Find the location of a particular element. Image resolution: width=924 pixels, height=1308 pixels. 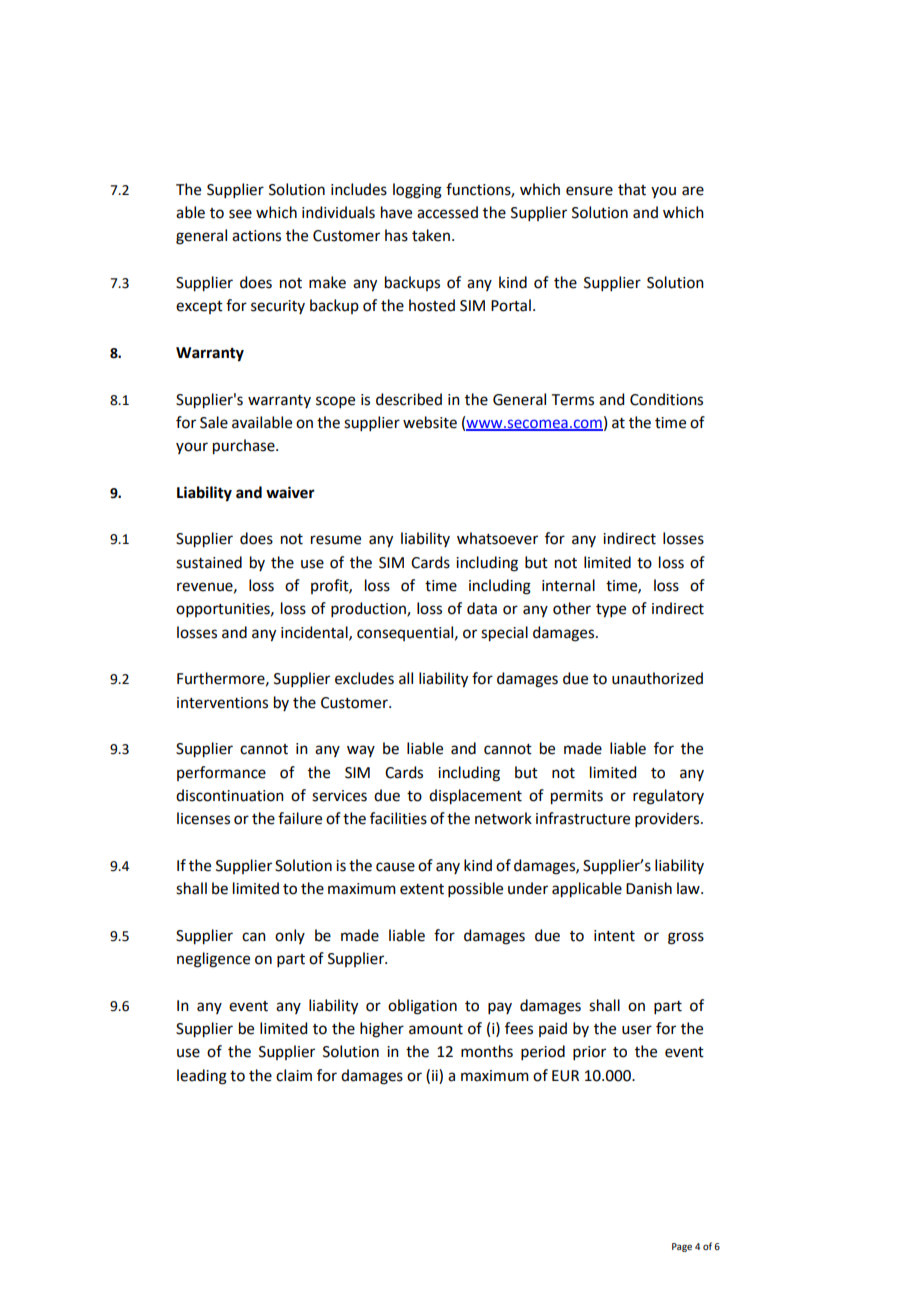

that is located at coordinates (632, 189).
